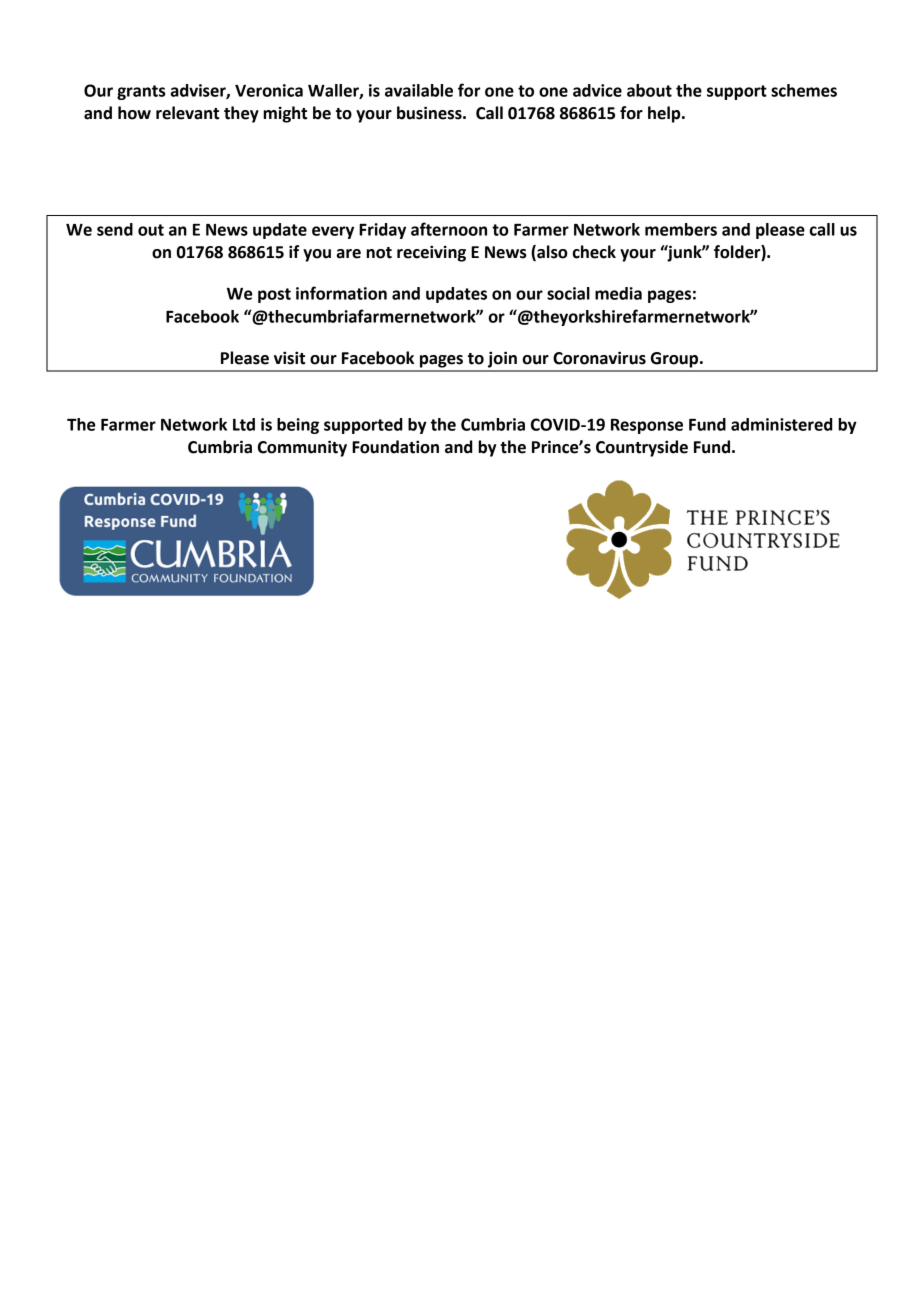 The width and height of the screenshot is (924, 1309). What do you see at coordinates (449, 229) in the screenshot?
I see `afternoon` at bounding box center [449, 229].
